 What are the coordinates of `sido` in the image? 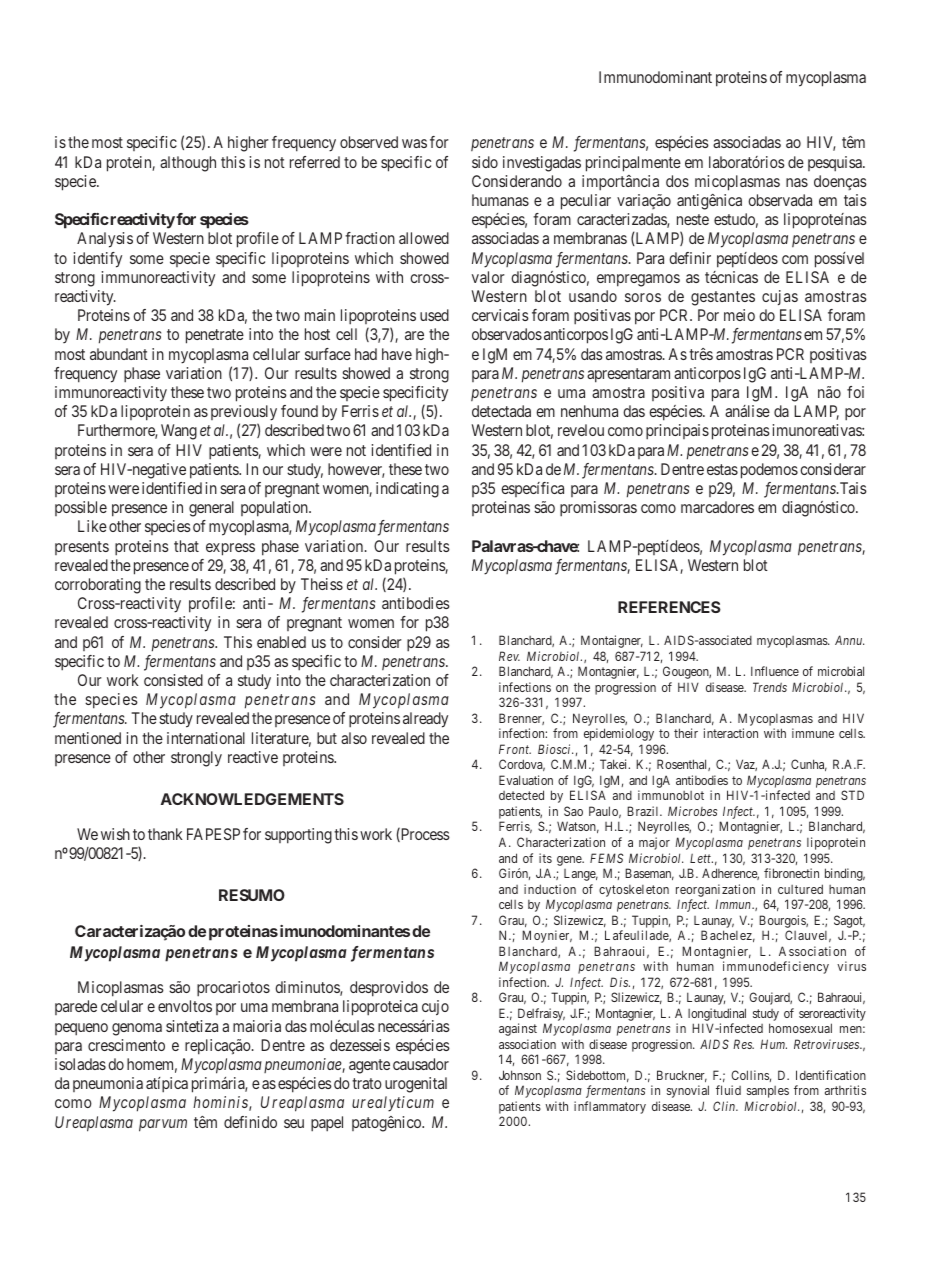 It's located at (485, 162).
